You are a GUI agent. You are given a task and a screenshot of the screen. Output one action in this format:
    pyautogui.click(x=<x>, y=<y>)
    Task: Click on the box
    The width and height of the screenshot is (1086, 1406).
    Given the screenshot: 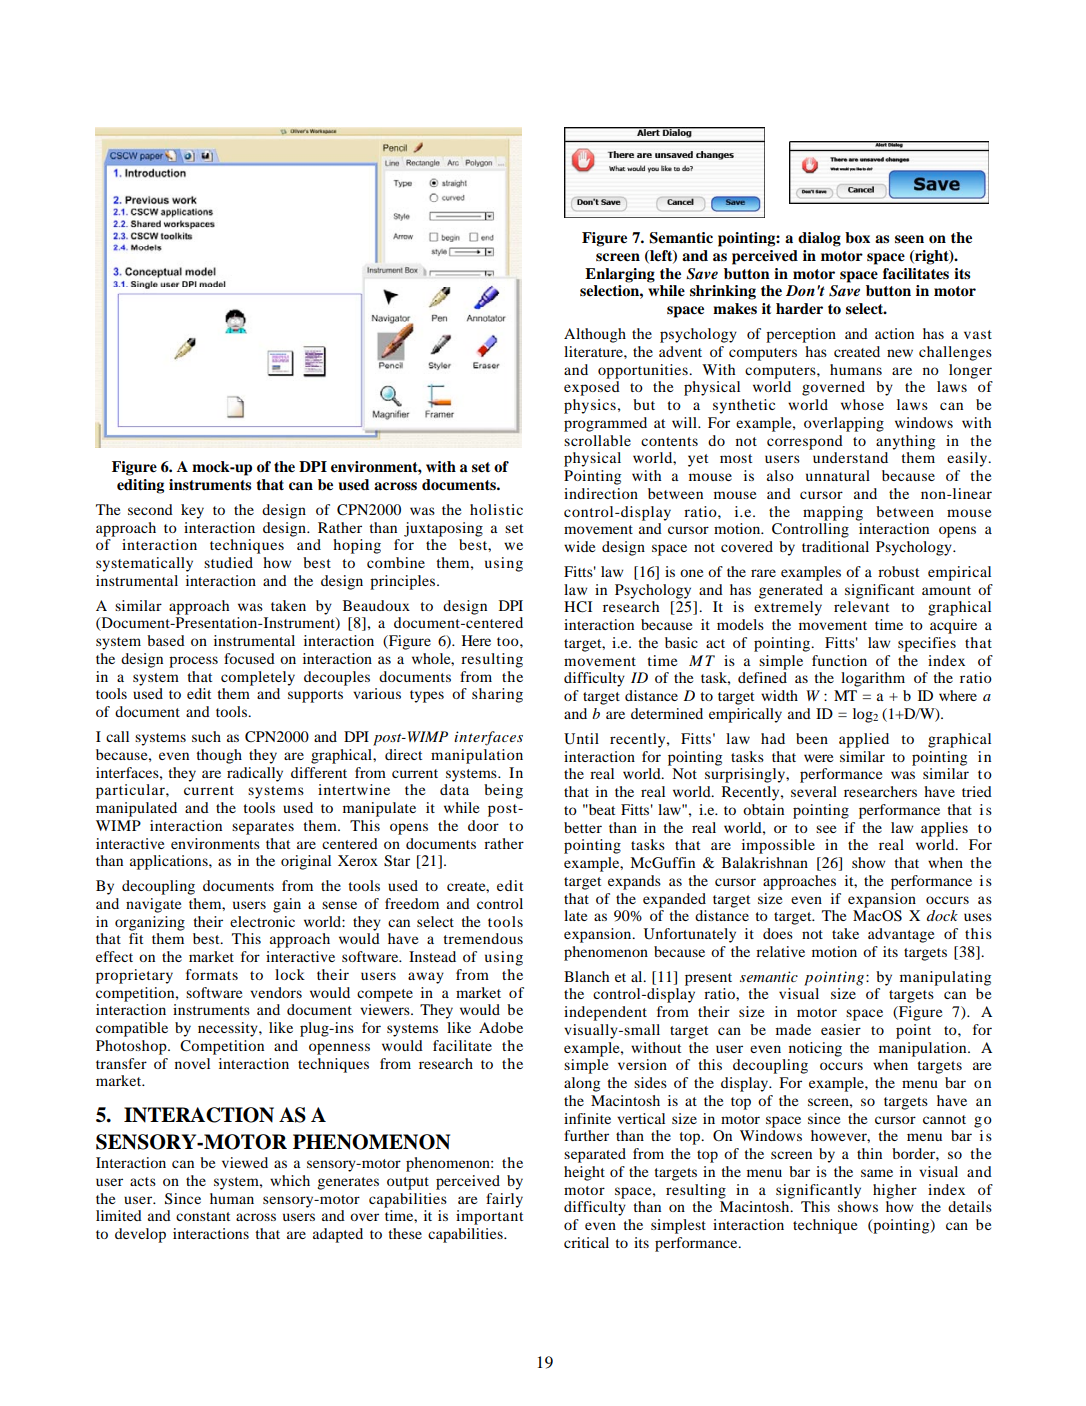 What is the action you would take?
    pyautogui.click(x=857, y=237)
